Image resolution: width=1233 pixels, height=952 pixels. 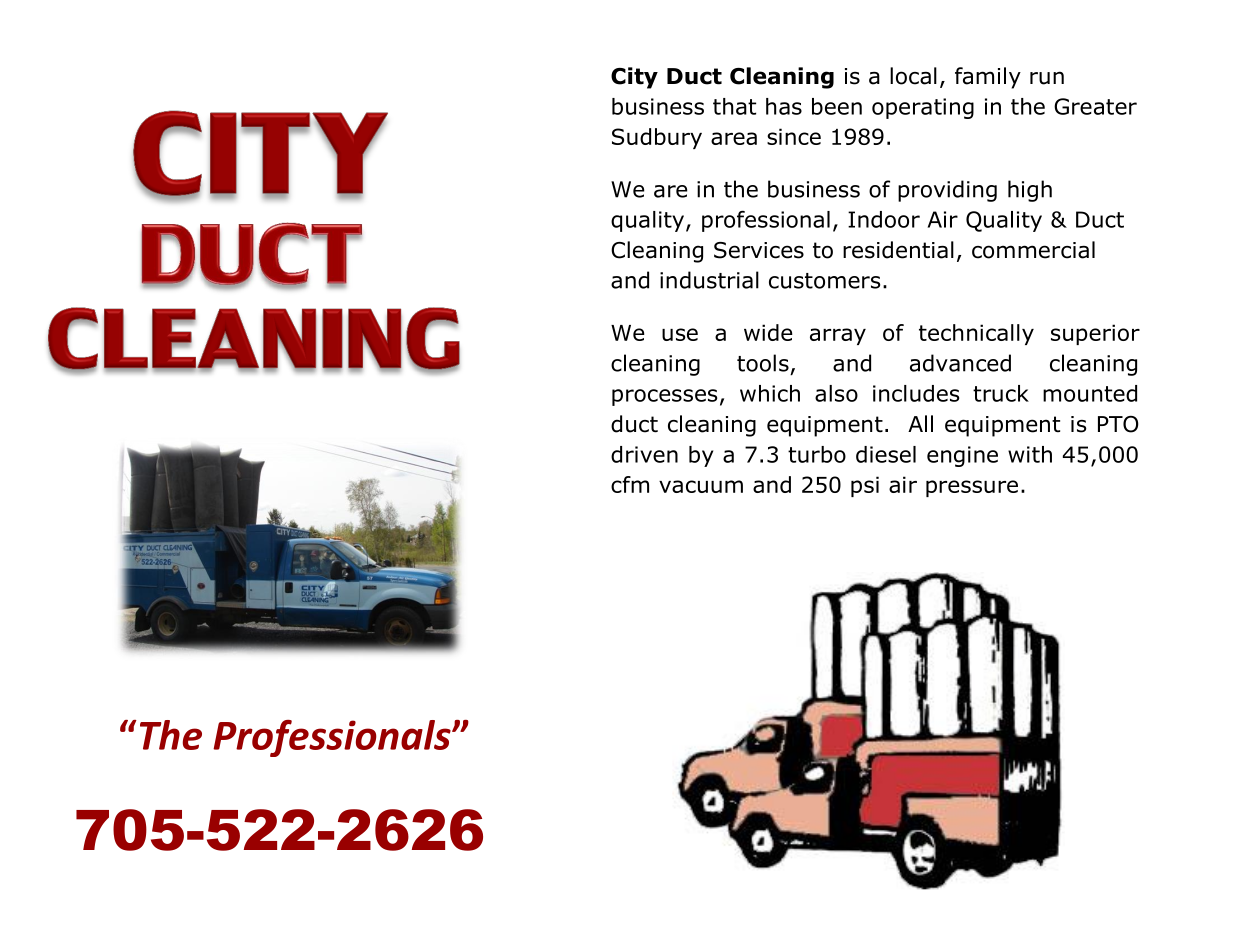 What do you see at coordinates (913, 76) in the image?
I see `local` at bounding box center [913, 76].
